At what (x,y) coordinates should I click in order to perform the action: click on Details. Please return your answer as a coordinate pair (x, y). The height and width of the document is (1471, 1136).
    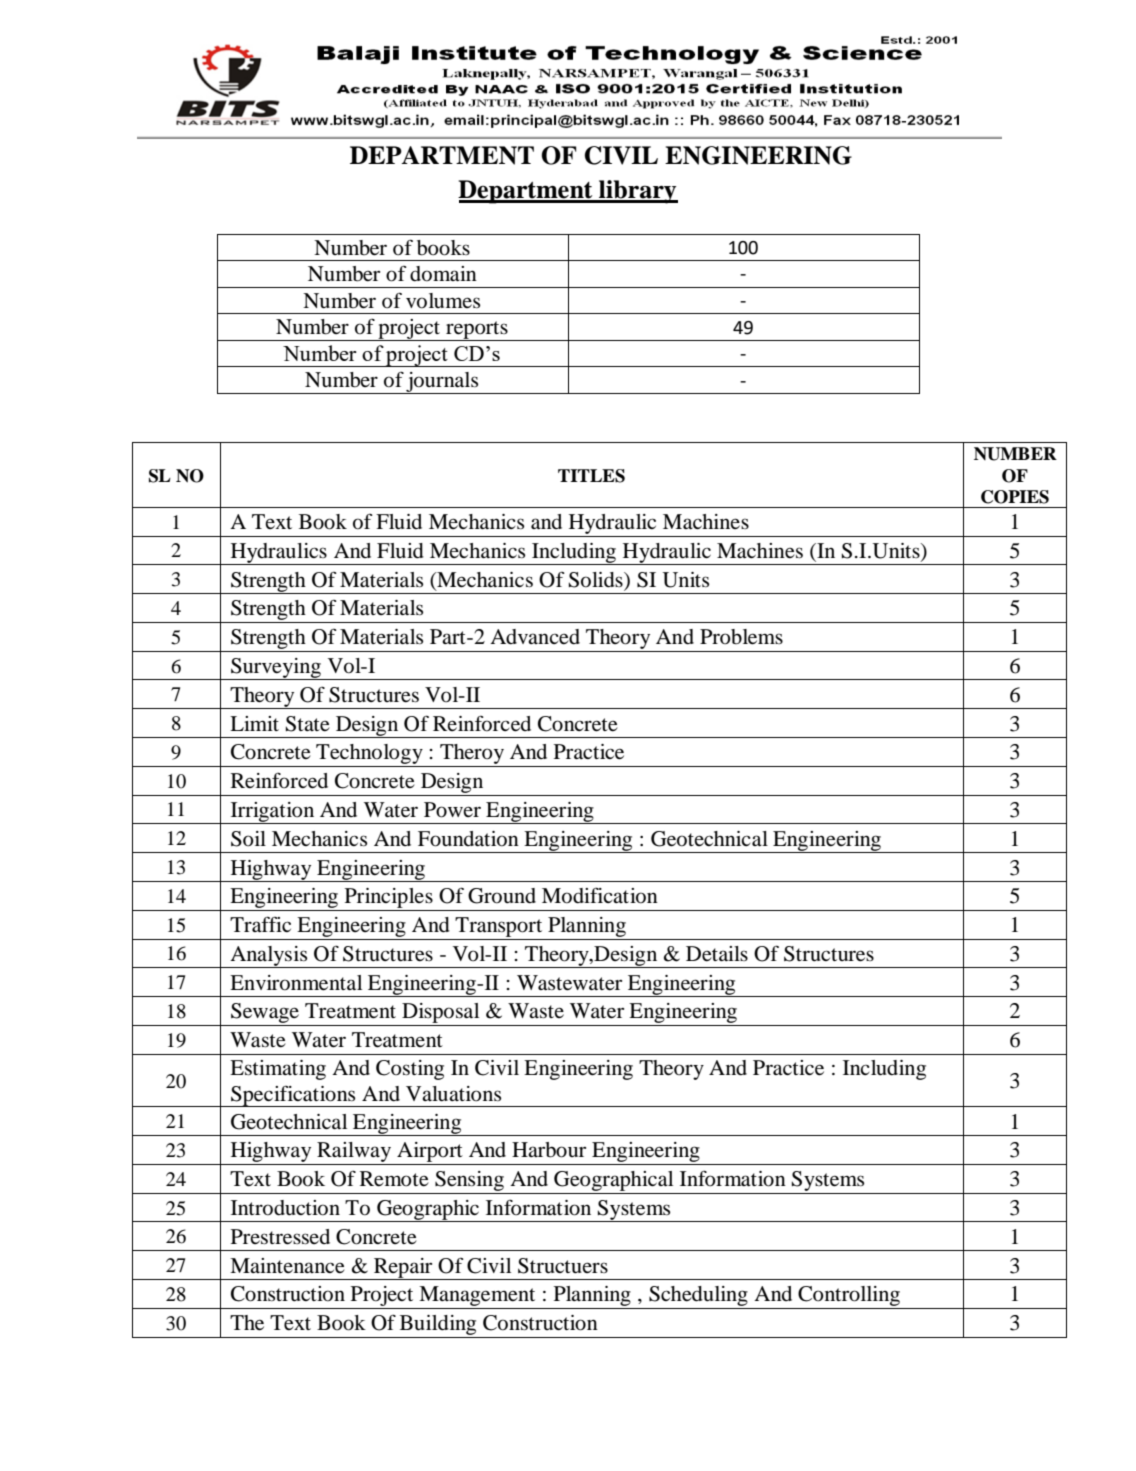
    Looking at the image, I should click on (717, 954).
